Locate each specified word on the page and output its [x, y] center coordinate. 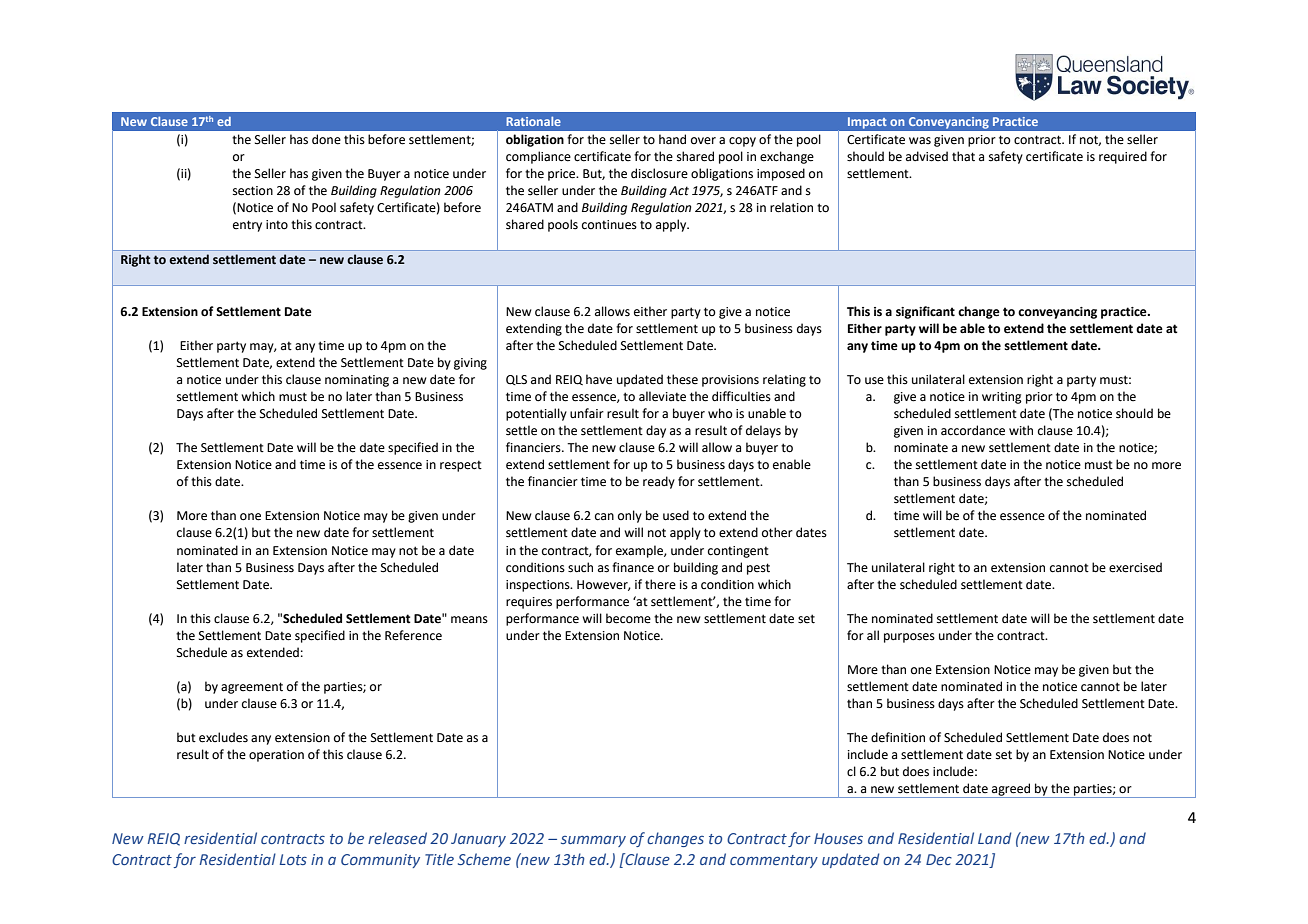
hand [672, 139]
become [628, 618]
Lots [293, 859]
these [682, 379]
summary [593, 841]
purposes [909, 638]
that [963, 156]
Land [995, 838]
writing [1002, 398]
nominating [357, 381]
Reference [413, 635]
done [326, 139]
